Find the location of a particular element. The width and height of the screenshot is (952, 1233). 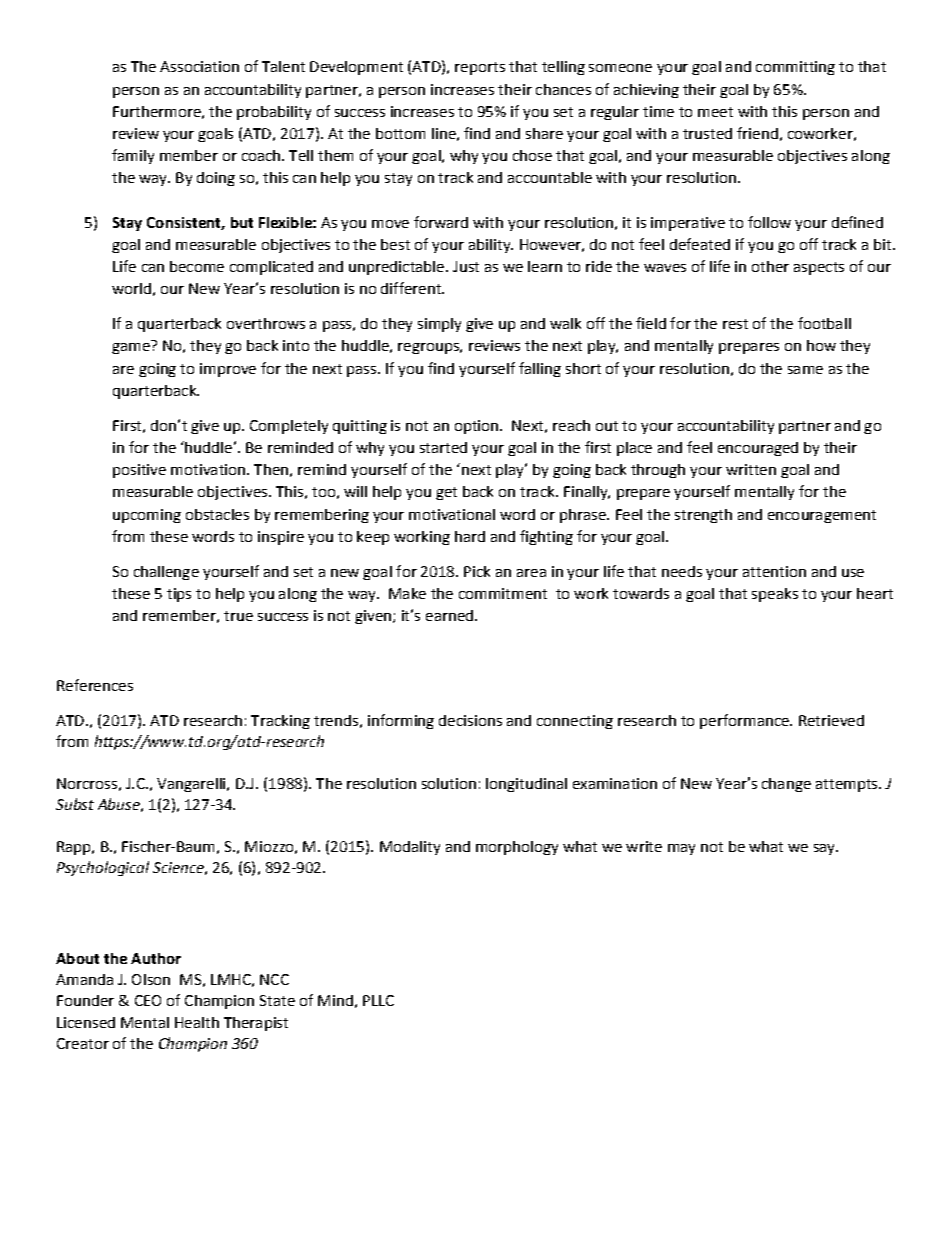

reports is located at coordinates (480, 68).
